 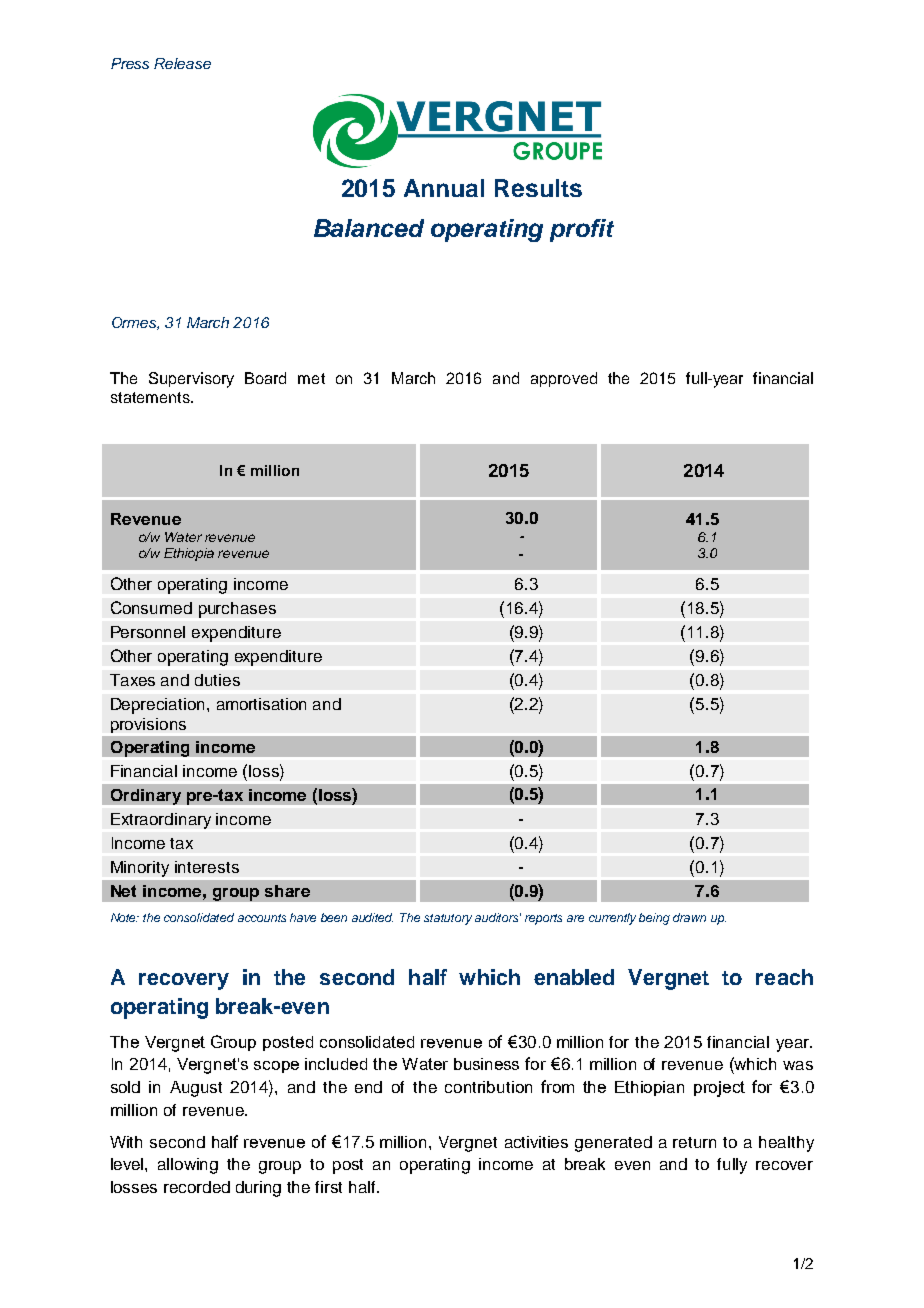 I want to click on purchases, so click(x=237, y=610).
